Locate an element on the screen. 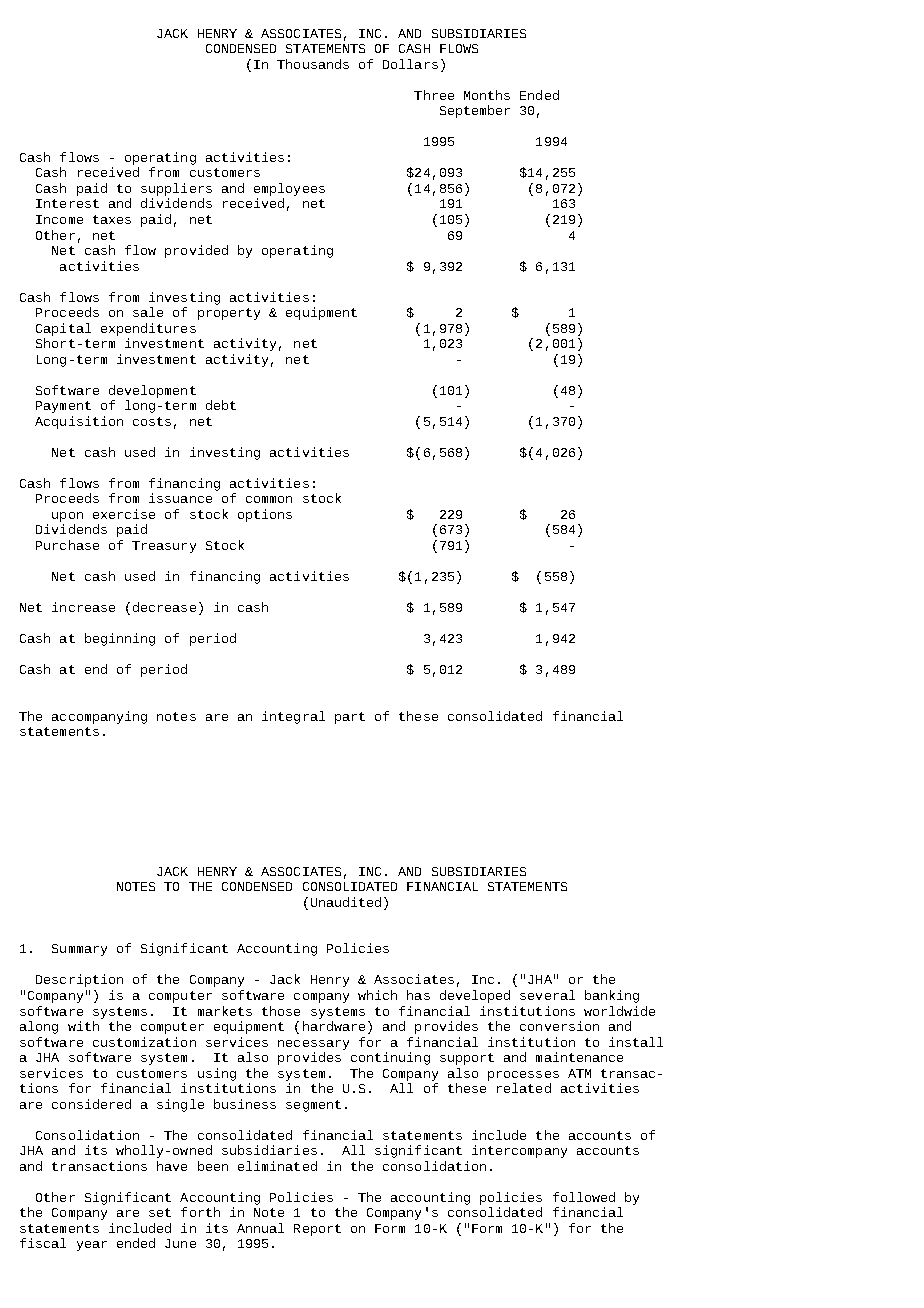  Summary is located at coordinates (79, 950).
